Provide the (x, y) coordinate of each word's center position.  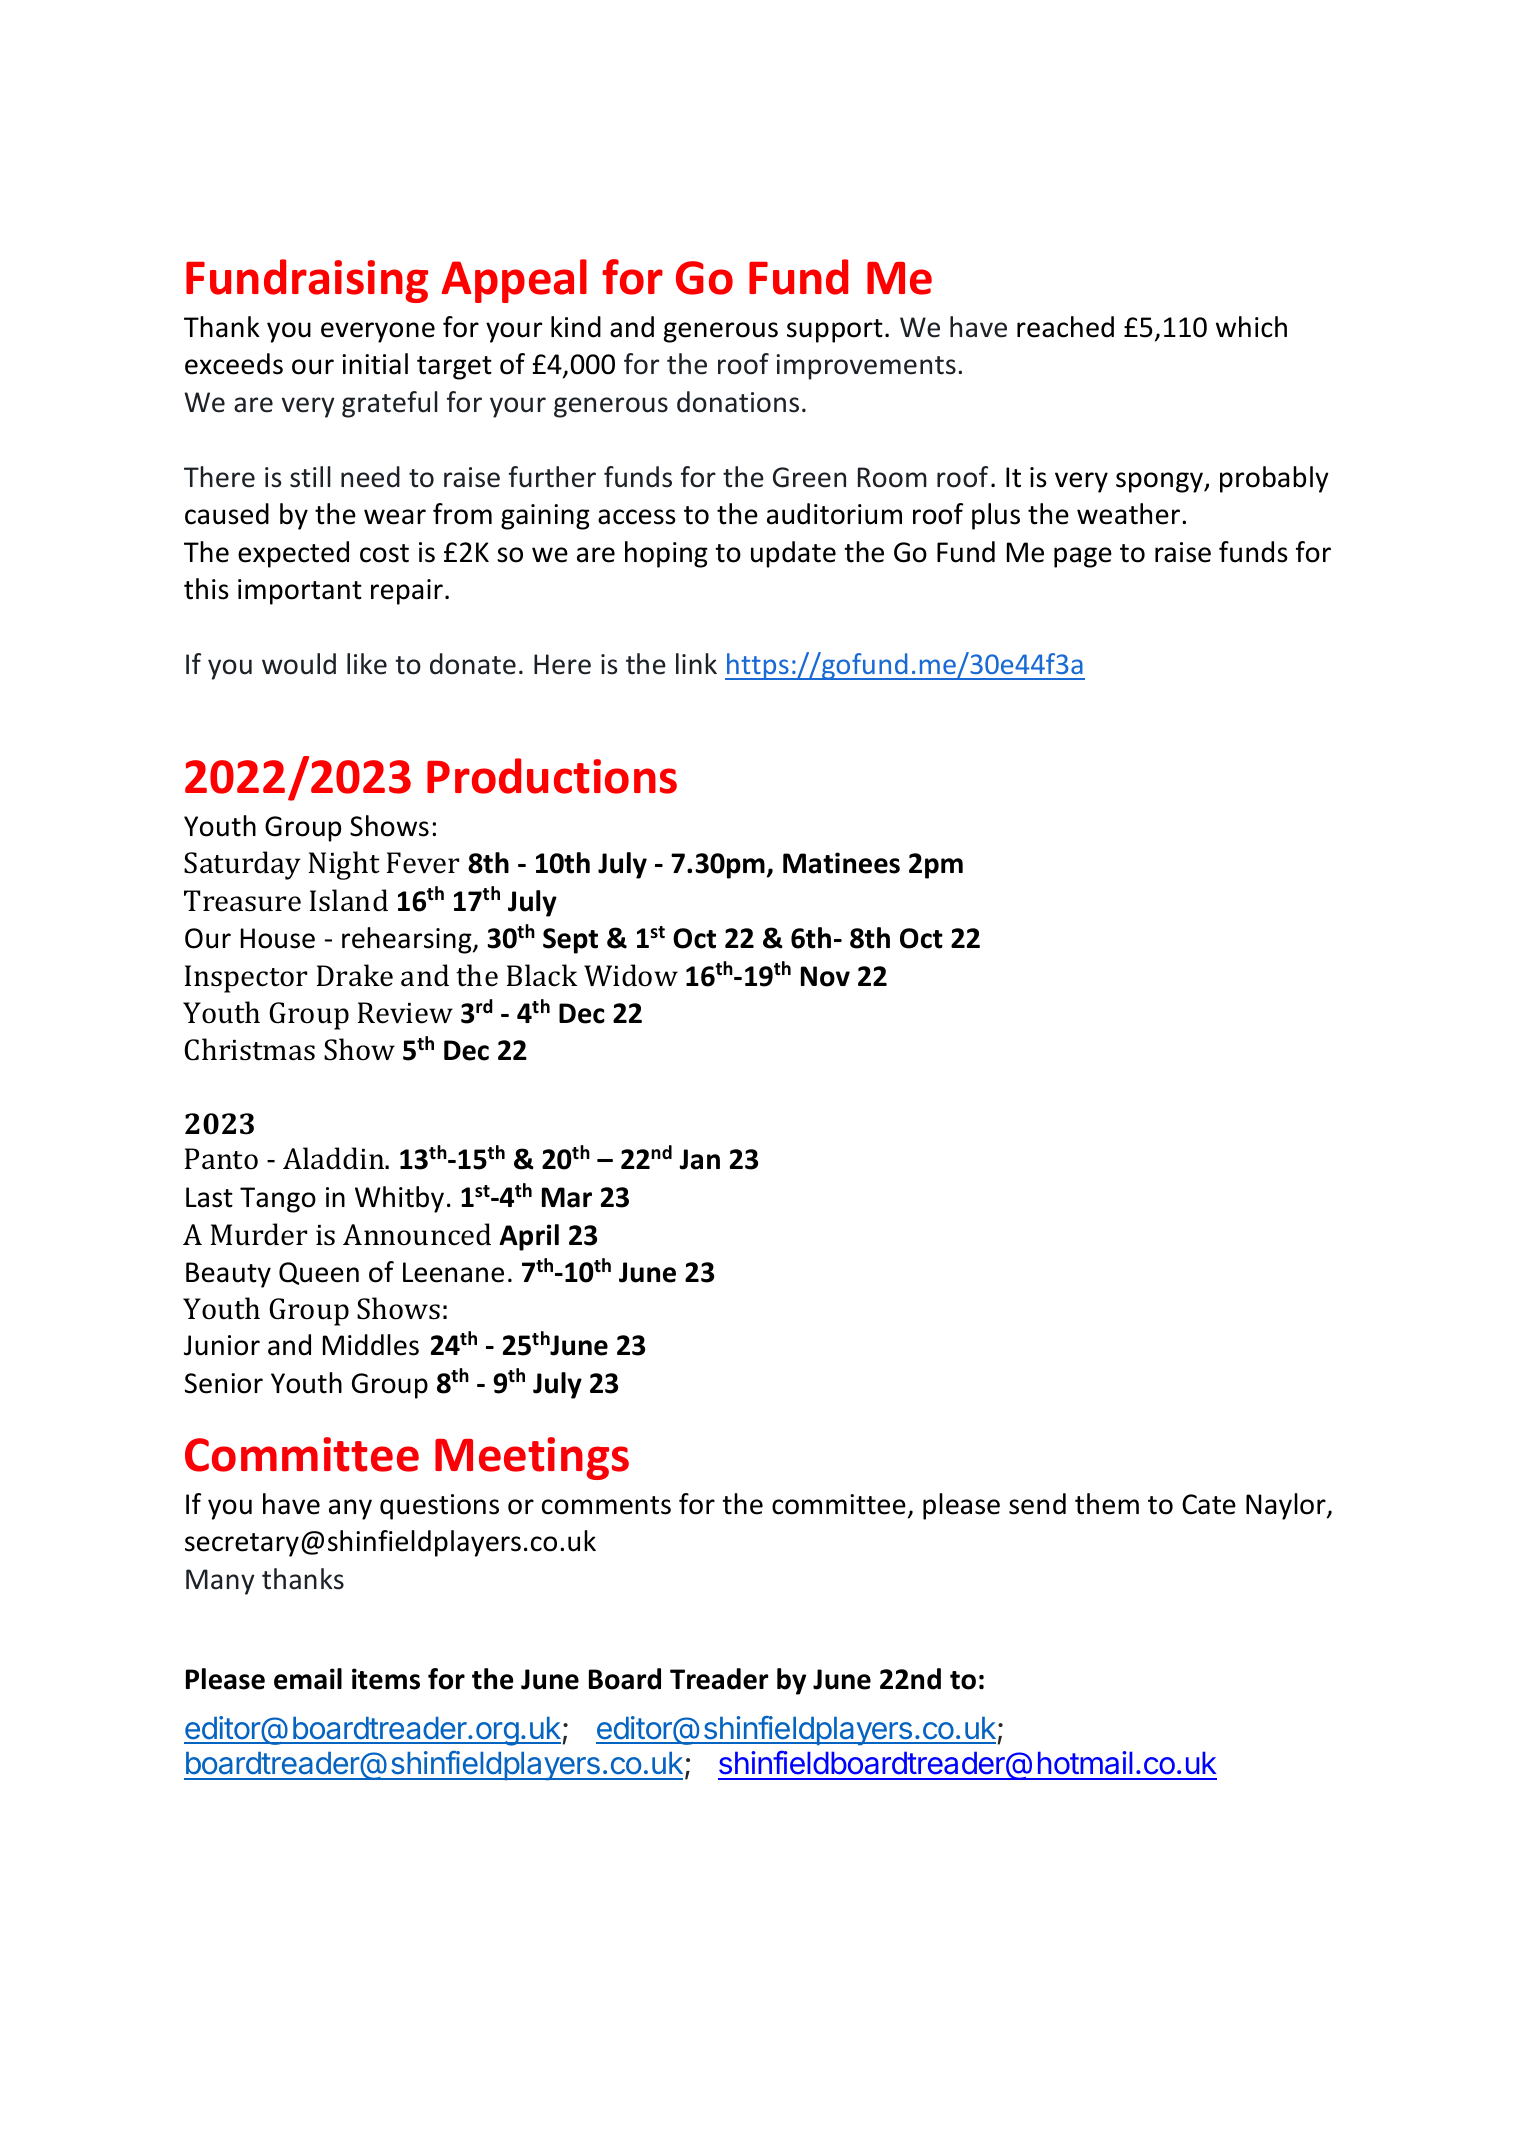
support (835, 331)
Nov (825, 976)
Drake (355, 975)
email (308, 1679)
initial (375, 364)
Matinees (841, 863)
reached (1065, 327)
